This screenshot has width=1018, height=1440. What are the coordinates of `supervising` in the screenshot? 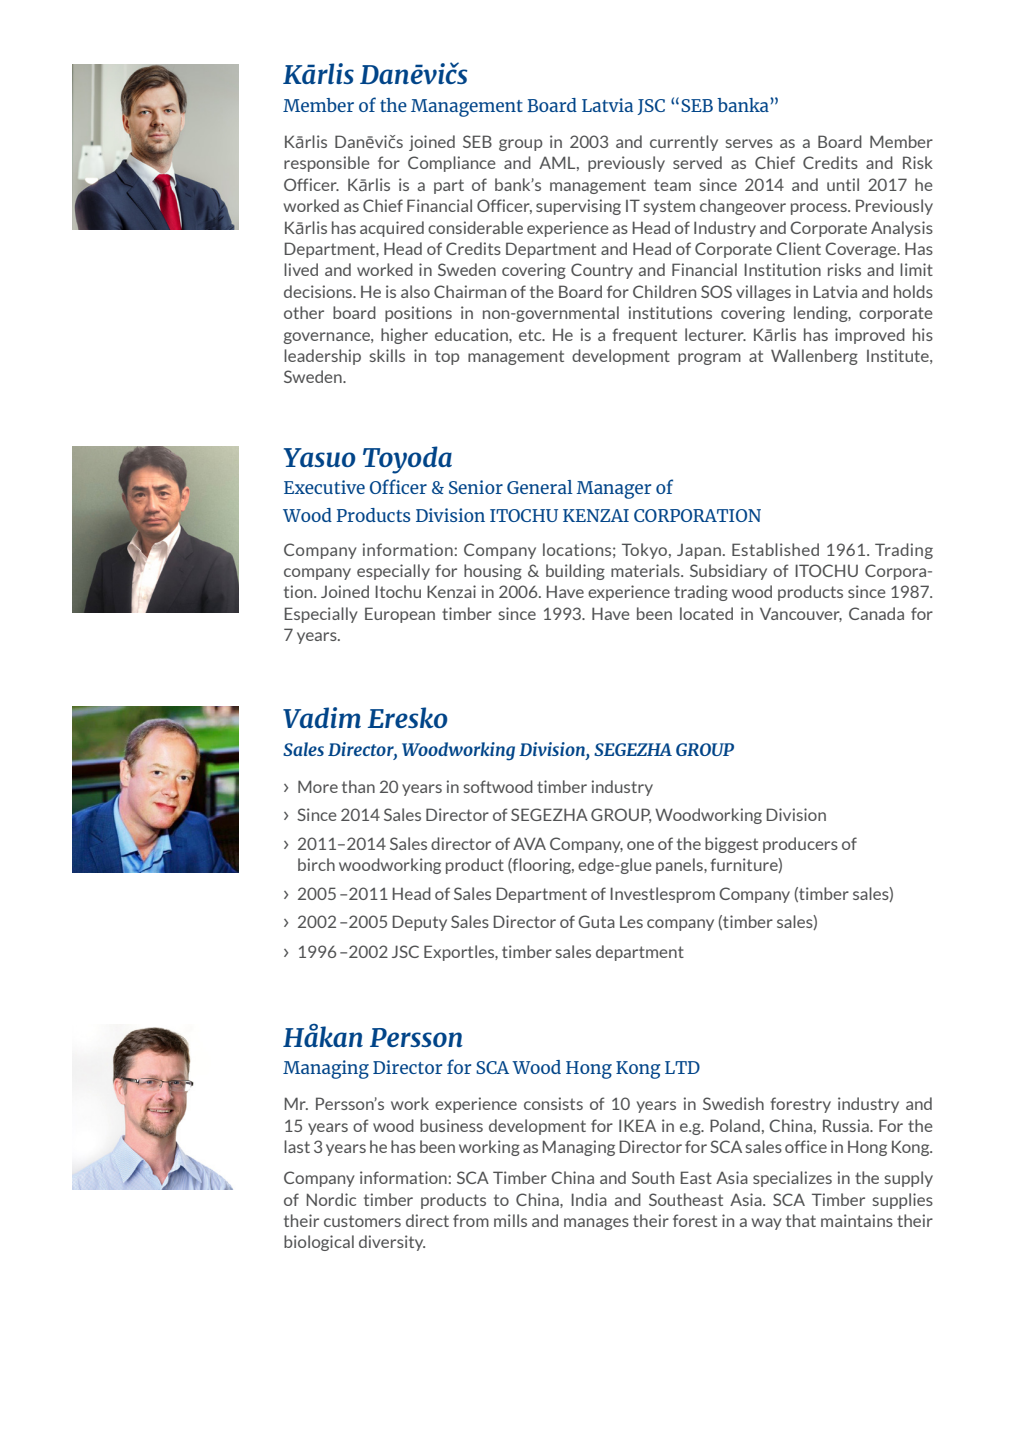 It's located at (578, 207).
